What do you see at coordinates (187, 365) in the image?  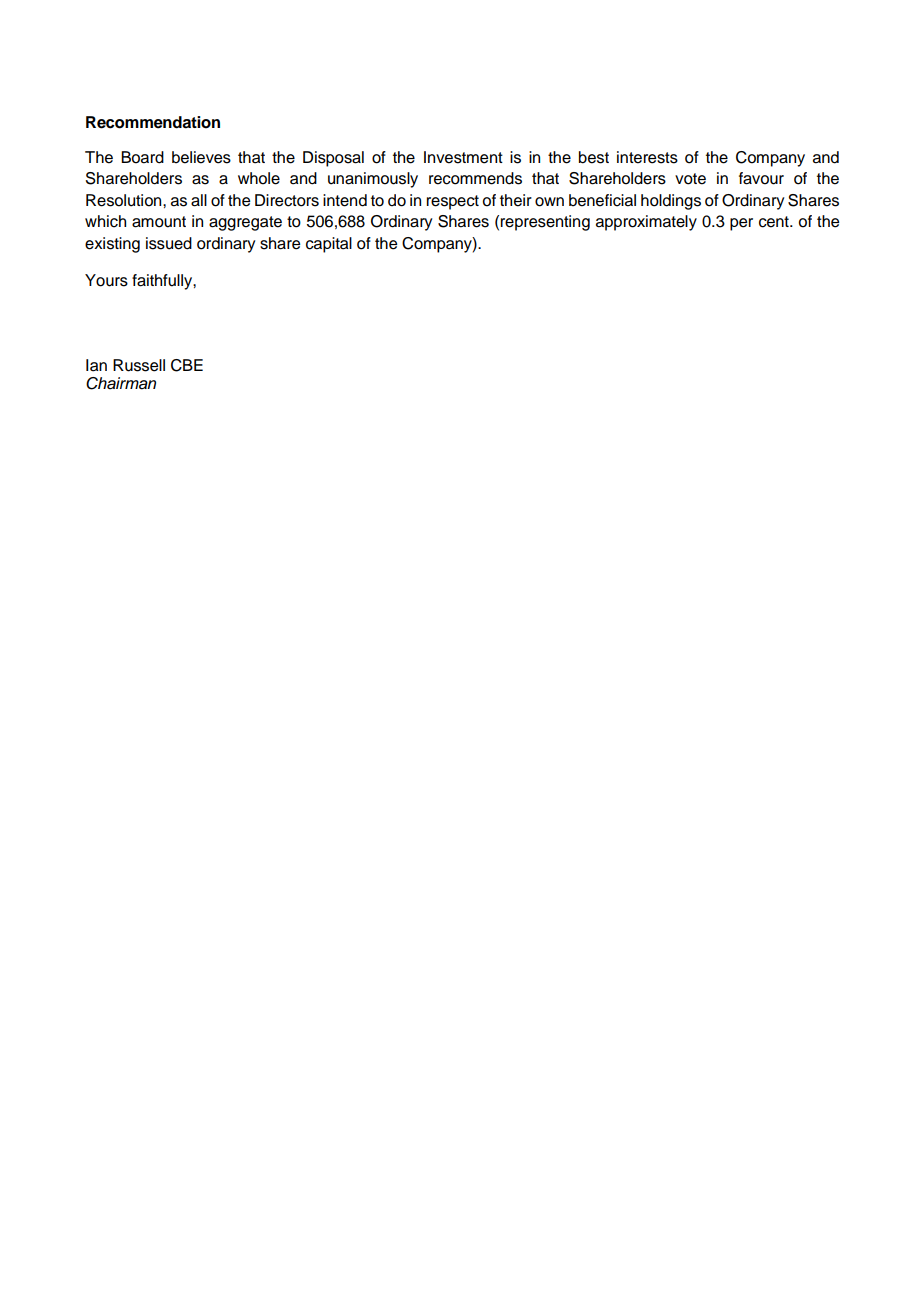 I see `CBE` at bounding box center [187, 365].
